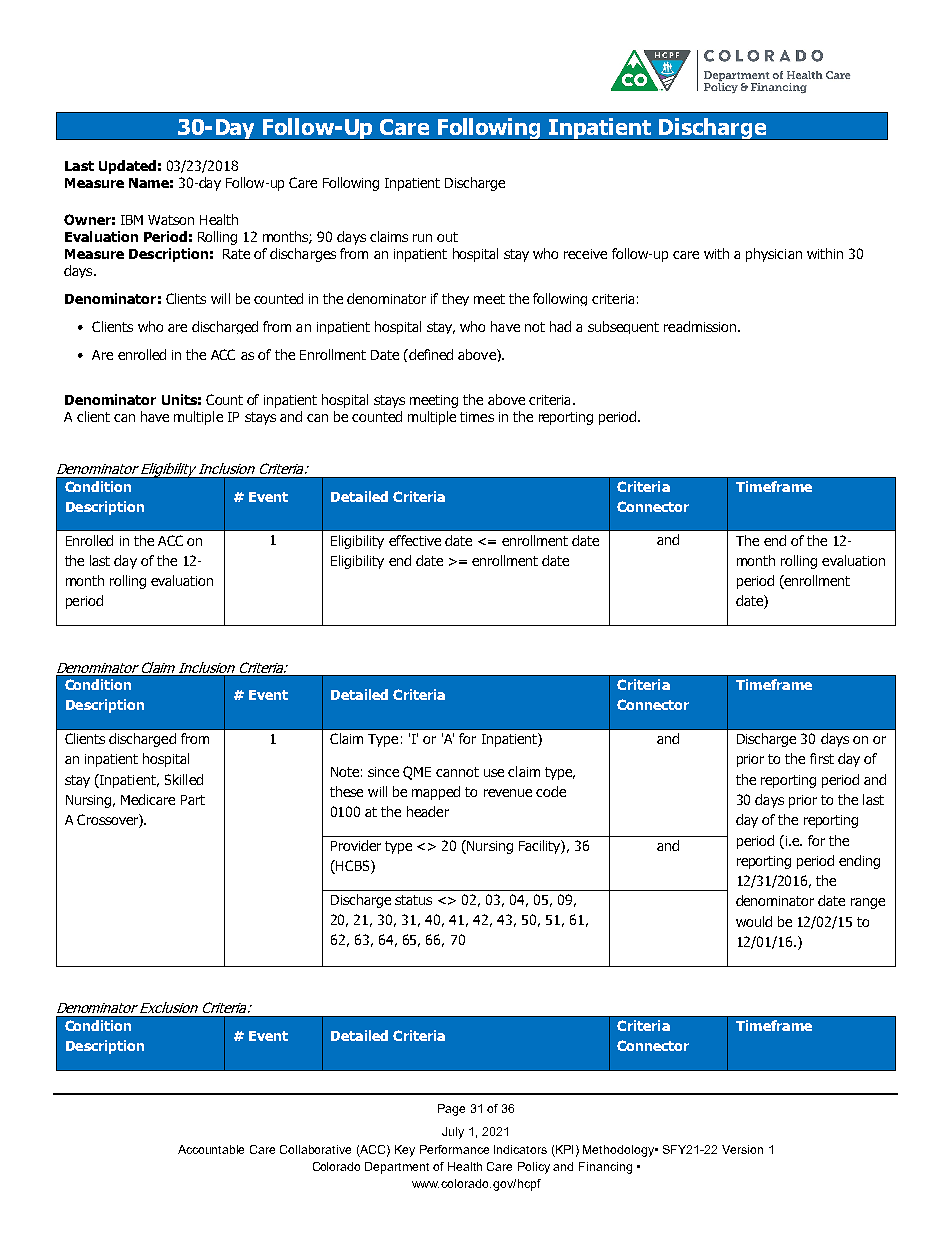  What do you see at coordinates (477, 417) in the screenshot?
I see `times` at bounding box center [477, 417].
